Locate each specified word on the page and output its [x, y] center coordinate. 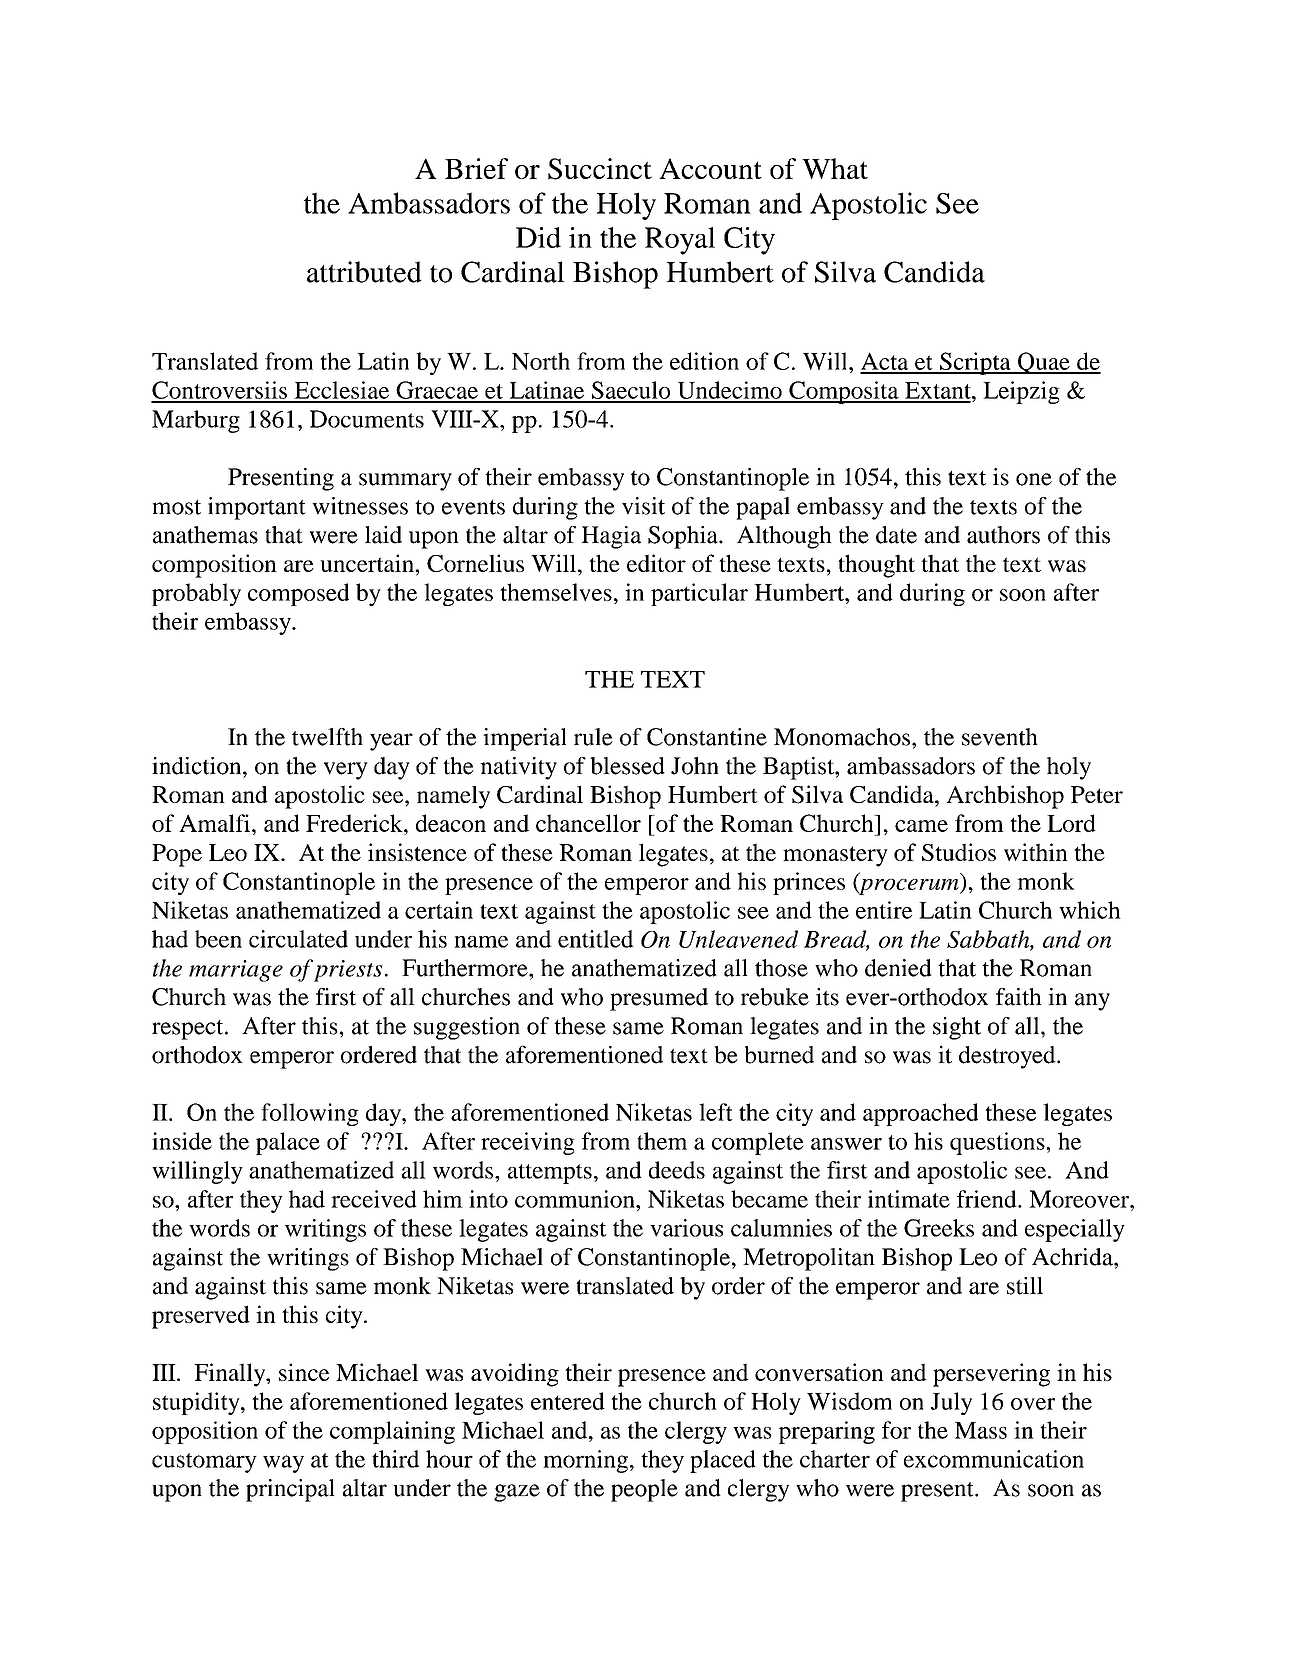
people [644, 1490]
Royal [680, 241]
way [283, 1464]
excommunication [994, 1459]
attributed [364, 272]
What [835, 168]
